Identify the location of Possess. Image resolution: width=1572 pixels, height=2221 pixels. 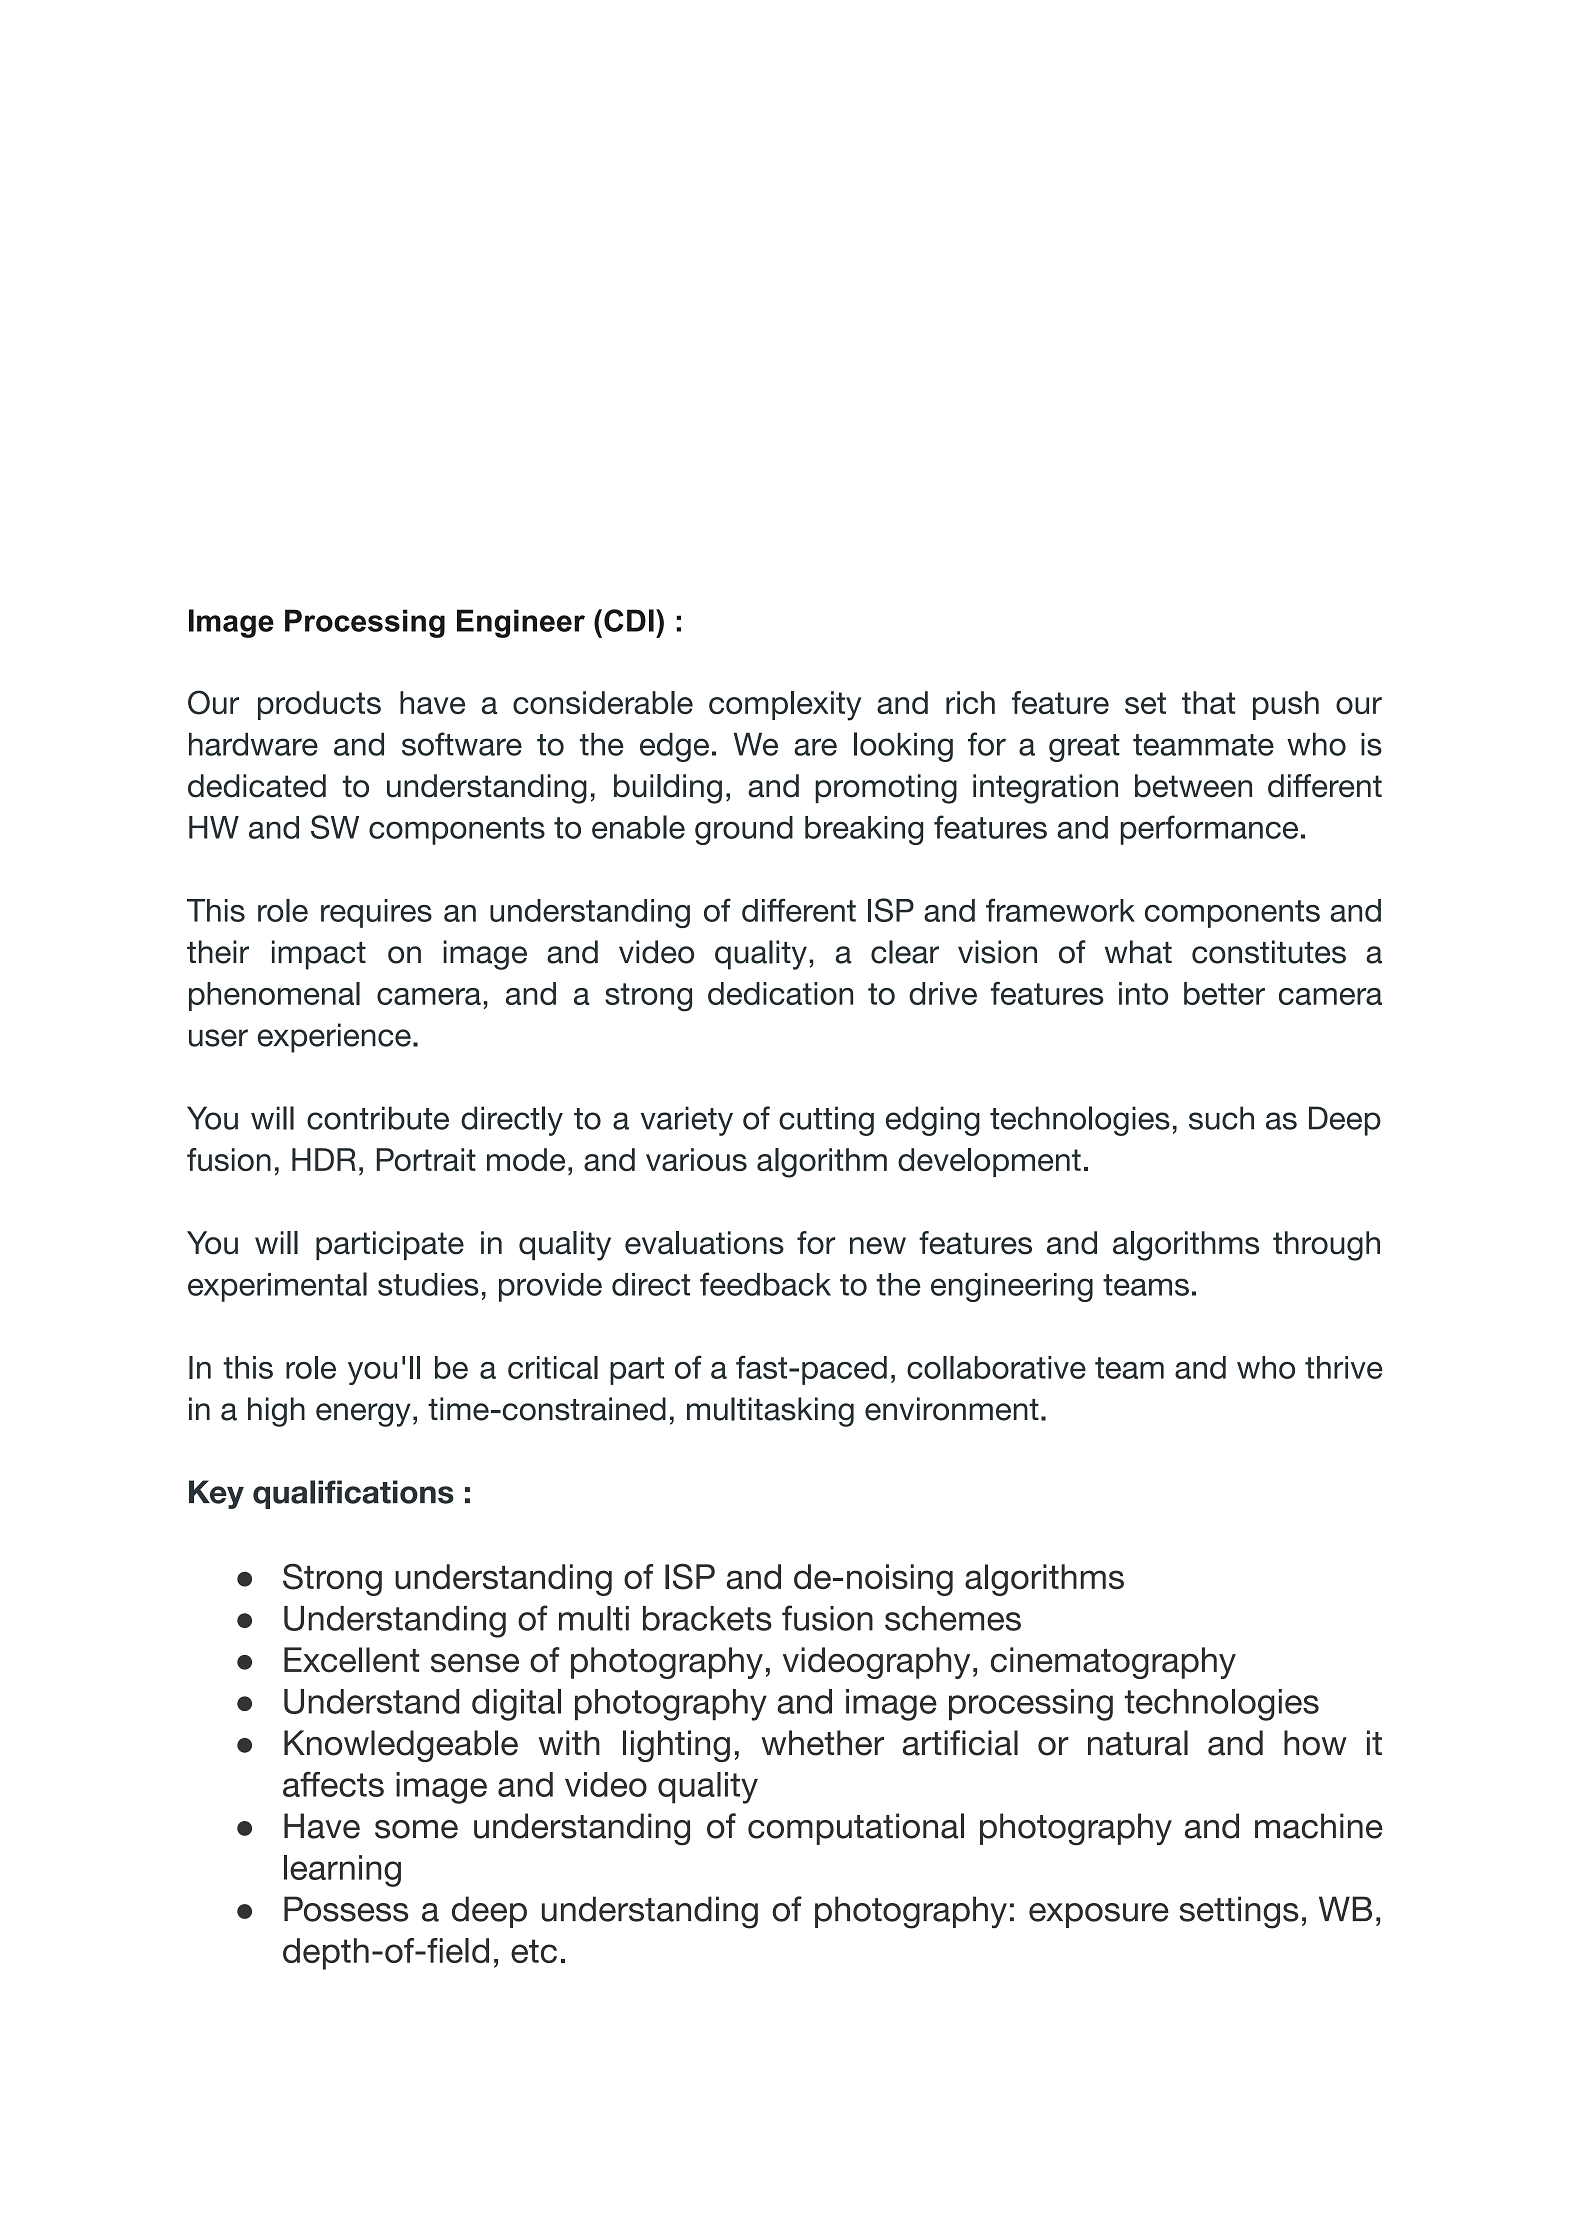
(346, 1909).
